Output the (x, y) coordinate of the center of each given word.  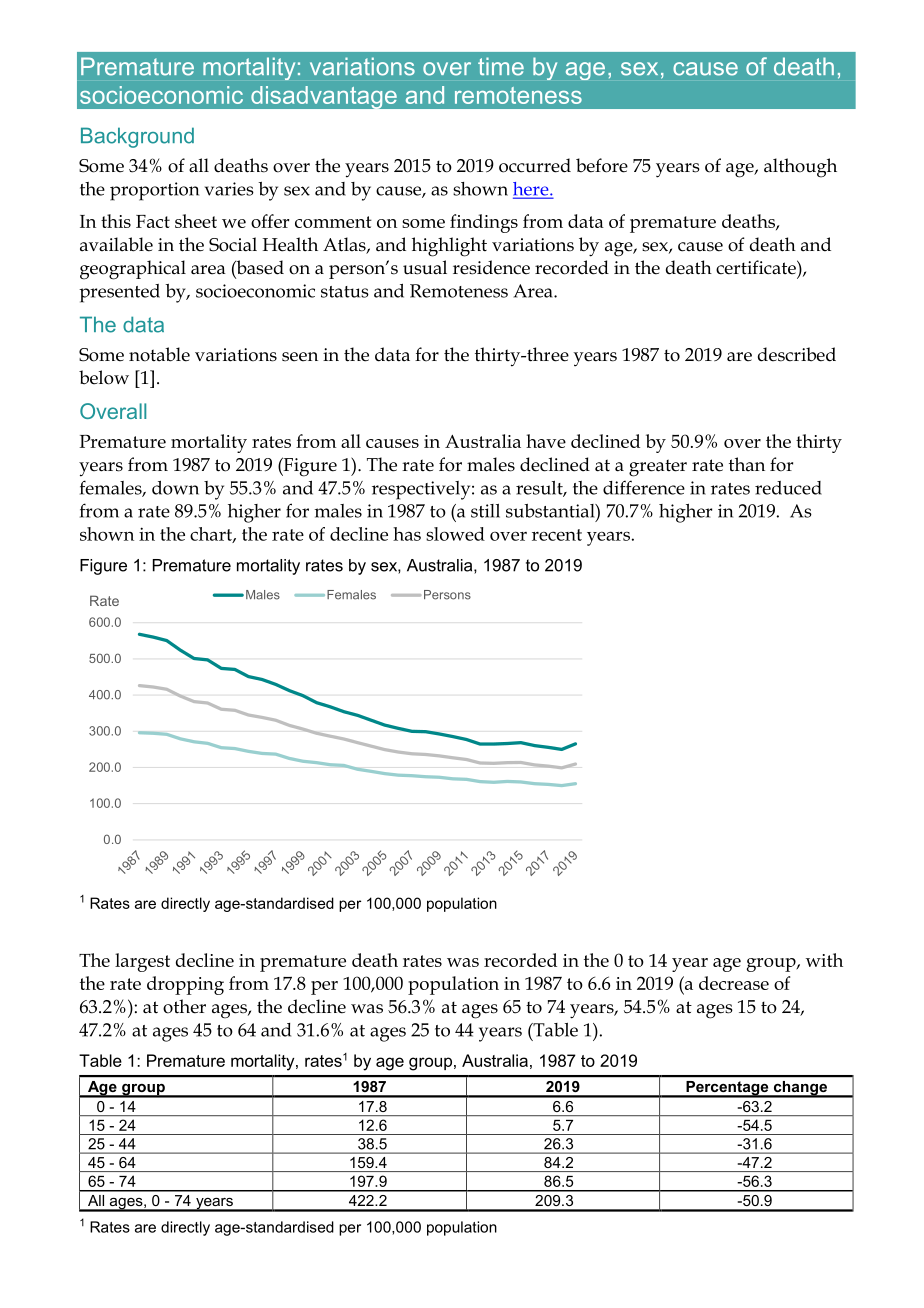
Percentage (727, 1089)
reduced (788, 488)
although (800, 168)
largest (142, 962)
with (824, 960)
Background (137, 137)
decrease (734, 983)
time (501, 66)
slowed (455, 534)
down (175, 488)
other (184, 1006)
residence (491, 267)
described (797, 354)
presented (119, 293)
